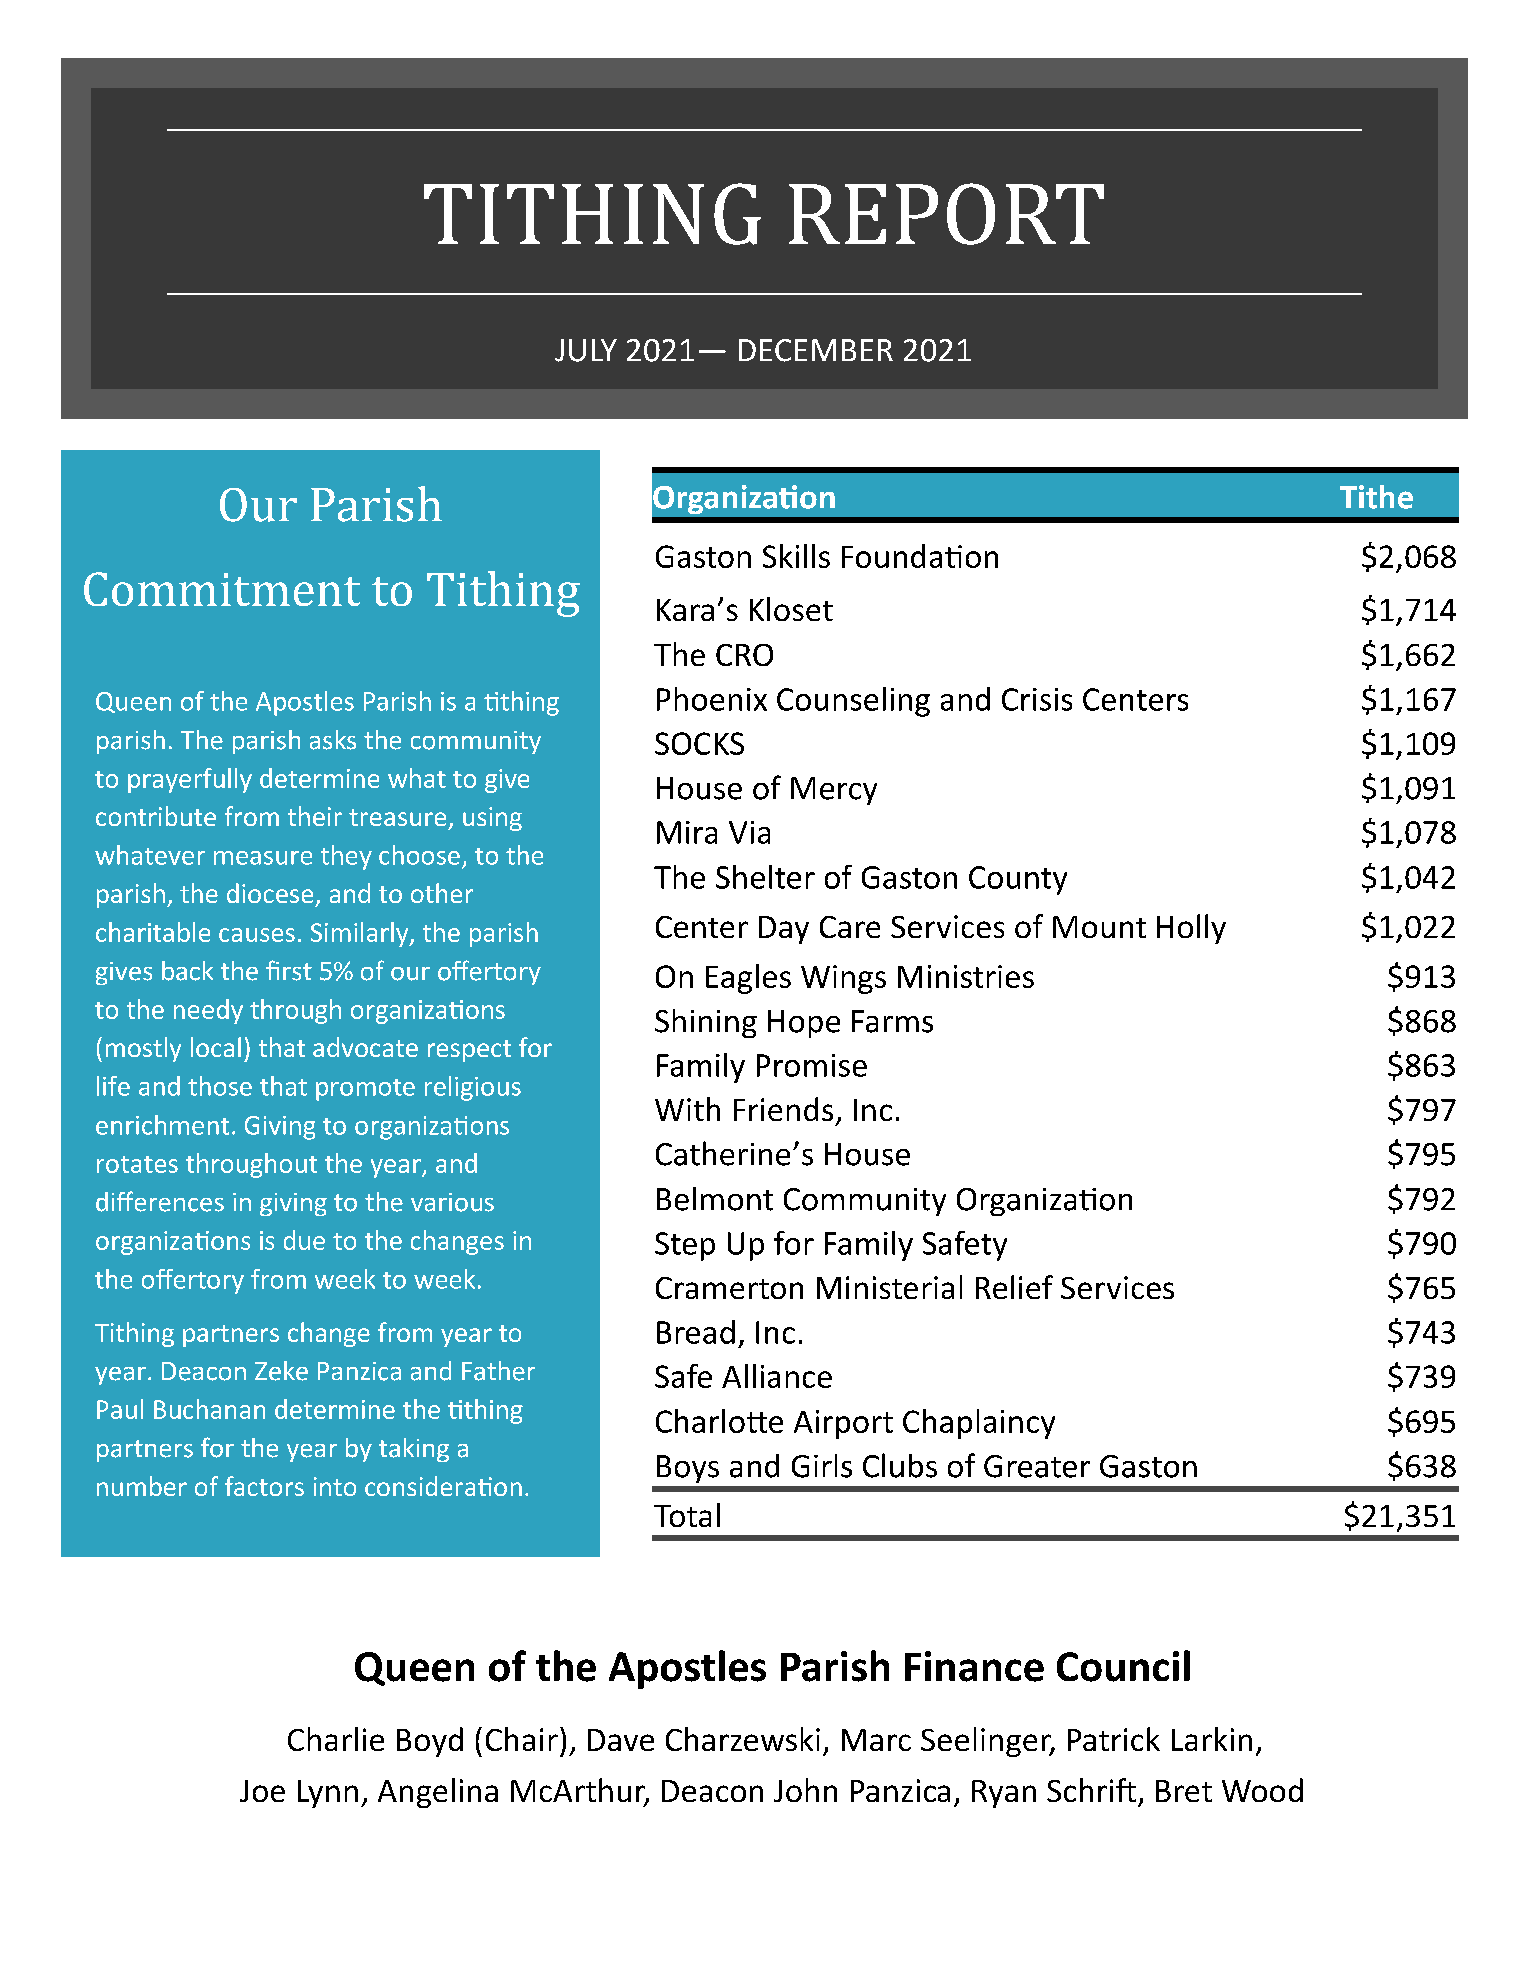 This page has height=1975, width=1526. What do you see at coordinates (946, 214) in the page?
I see `REPORT` at bounding box center [946, 214].
